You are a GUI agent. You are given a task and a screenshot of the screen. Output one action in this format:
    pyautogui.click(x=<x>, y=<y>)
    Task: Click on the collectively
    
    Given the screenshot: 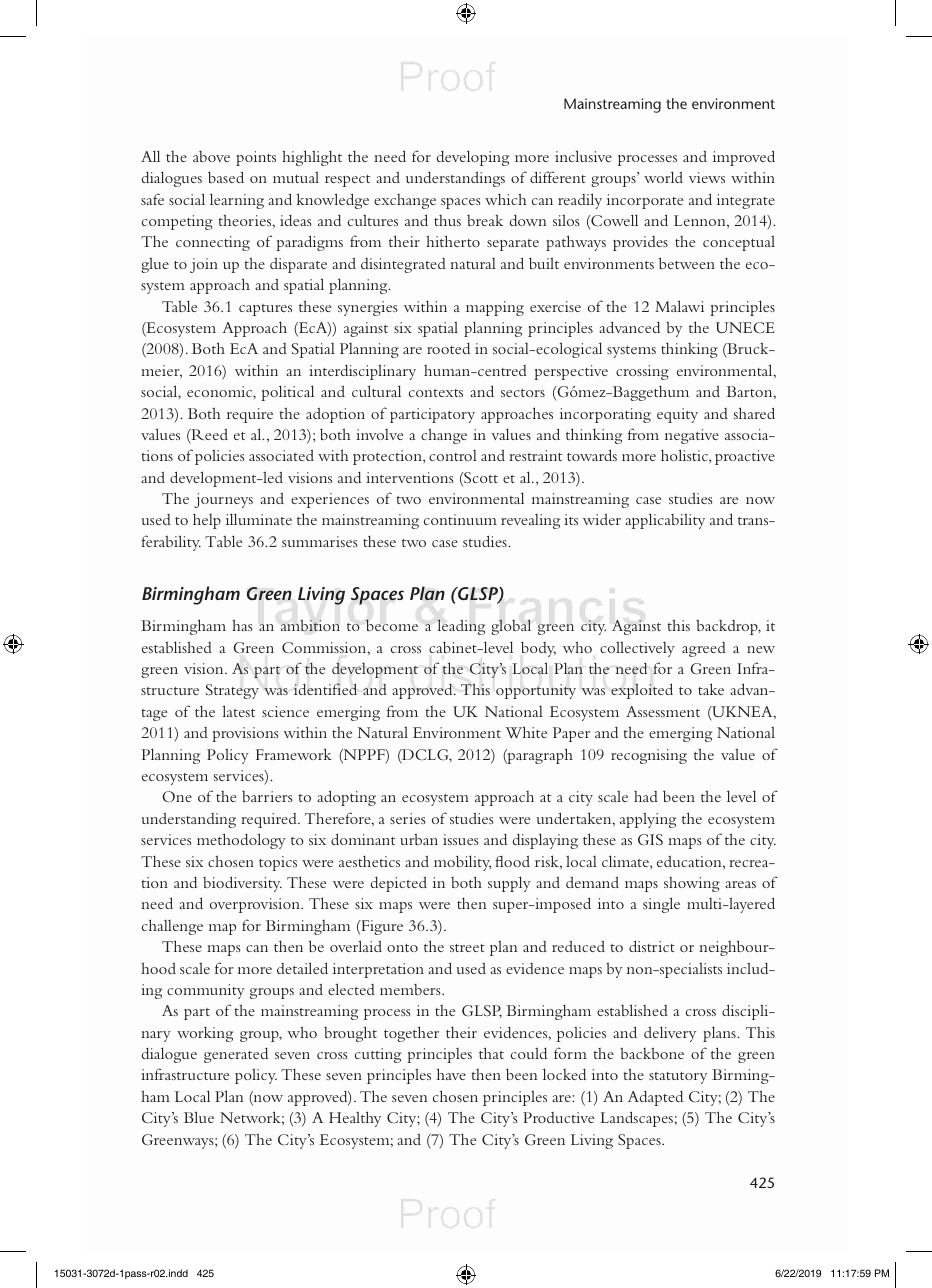 What is the action you would take?
    pyautogui.click(x=637, y=649)
